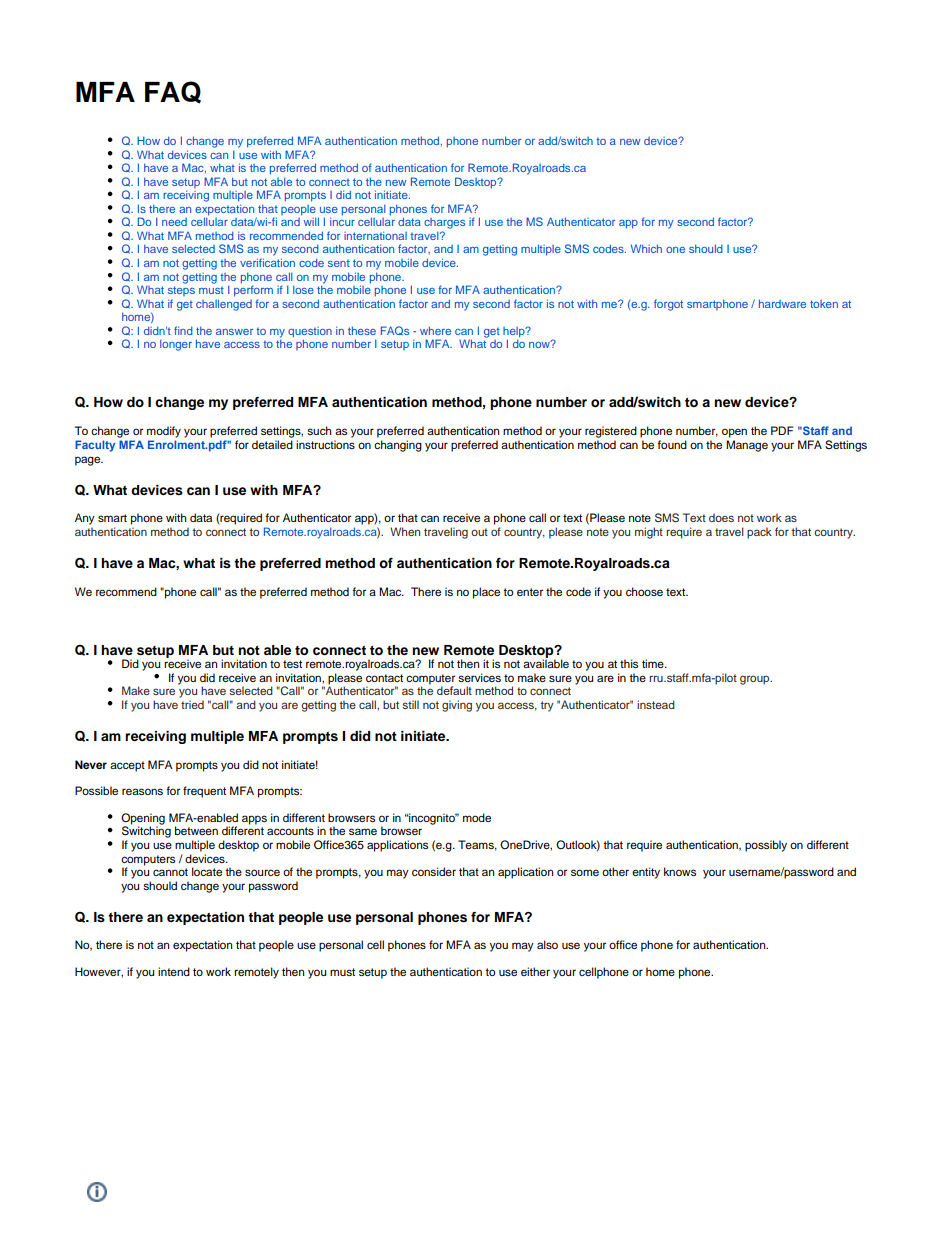 The image size is (952, 1233). What do you see at coordinates (680, 871) in the page?
I see `knows` at bounding box center [680, 871].
